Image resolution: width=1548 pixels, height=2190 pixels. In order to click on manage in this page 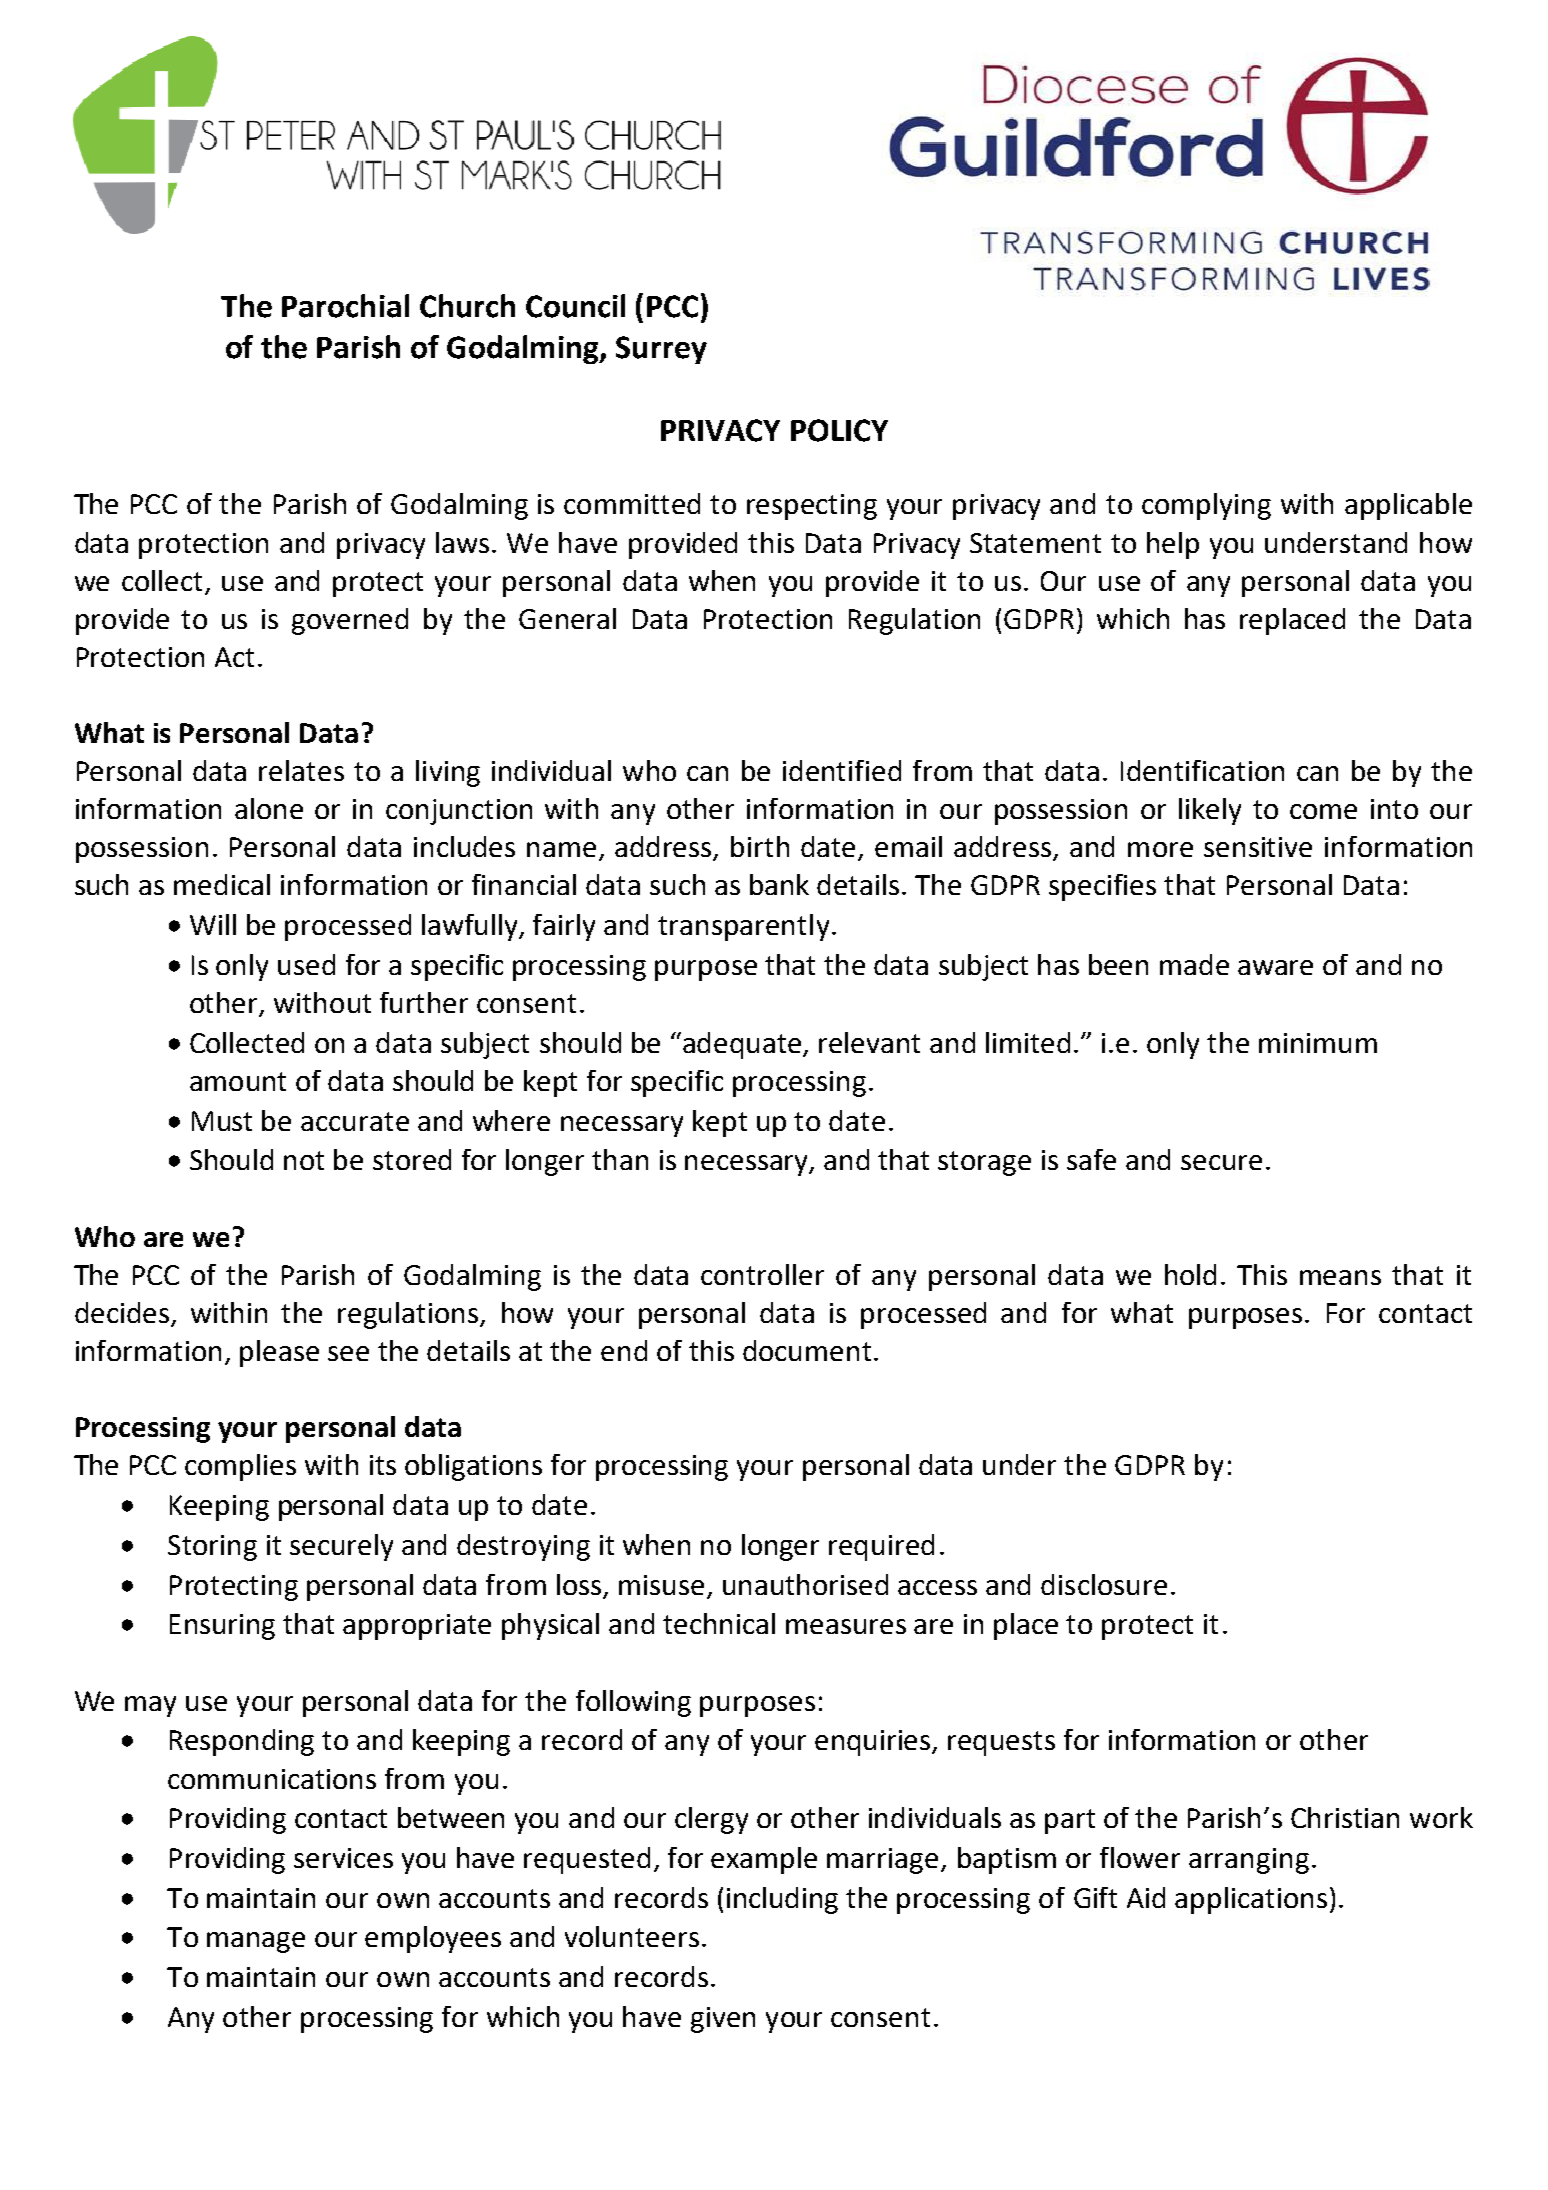, I will do `click(256, 1942)`.
